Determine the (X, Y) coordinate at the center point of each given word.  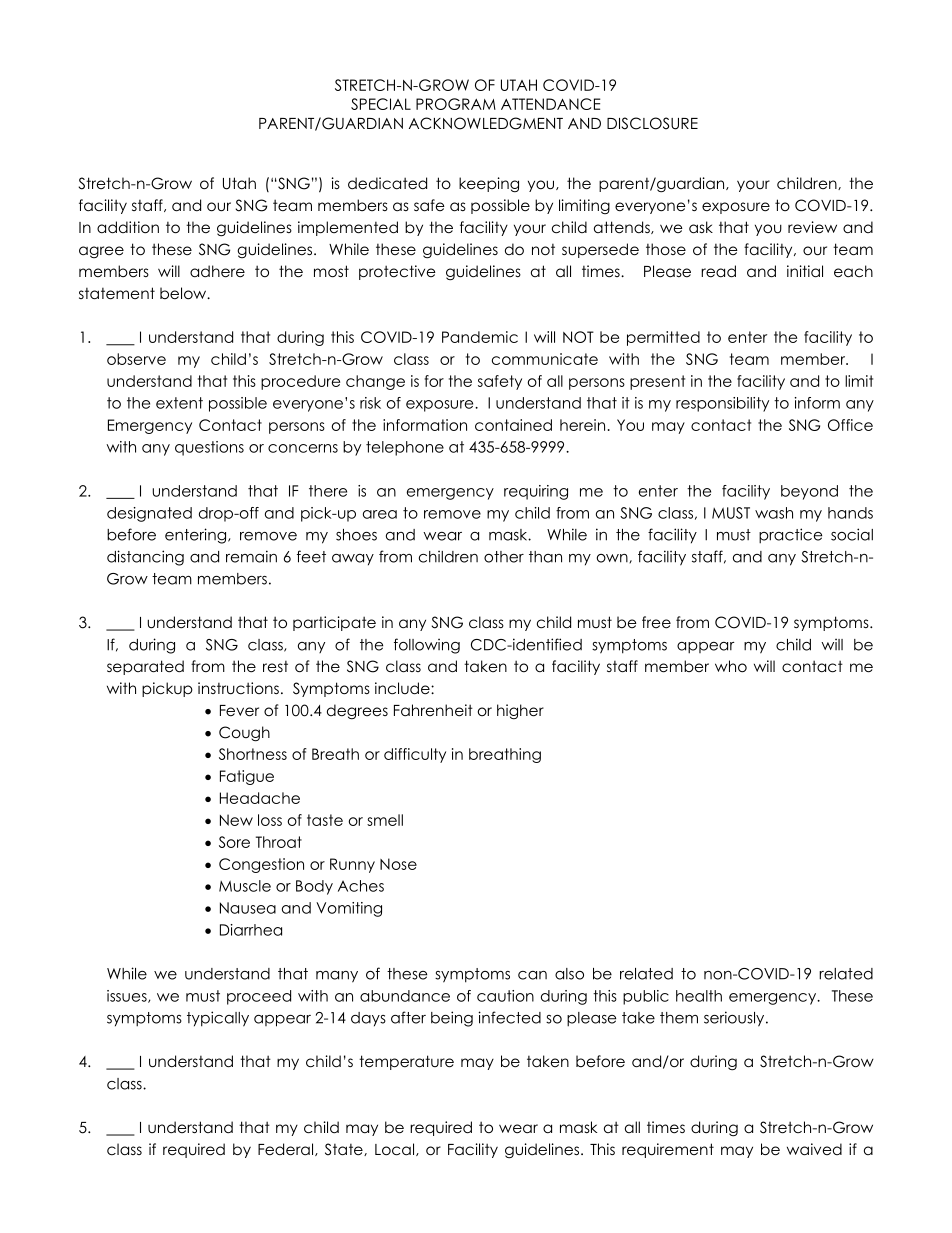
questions (209, 448)
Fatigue (247, 777)
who (731, 666)
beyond (809, 492)
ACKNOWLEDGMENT (486, 123)
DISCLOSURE (652, 123)
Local (396, 1149)
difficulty (415, 755)
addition (128, 227)
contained (513, 425)
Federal (287, 1149)
